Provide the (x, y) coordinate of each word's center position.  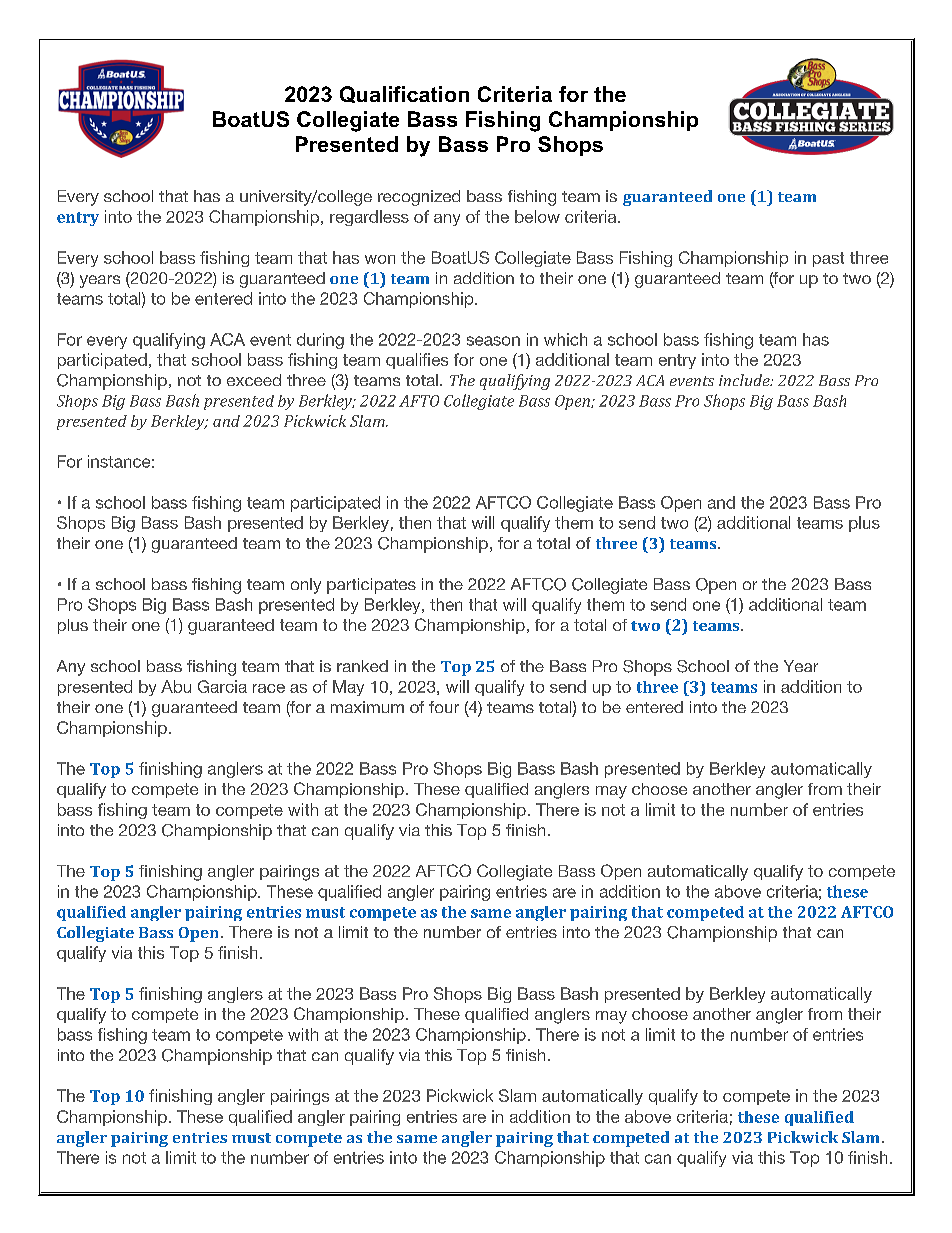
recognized (419, 198)
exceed (254, 380)
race (269, 688)
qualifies (417, 361)
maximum (367, 707)
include (745, 380)
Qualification (404, 94)
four (444, 707)
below (537, 216)
